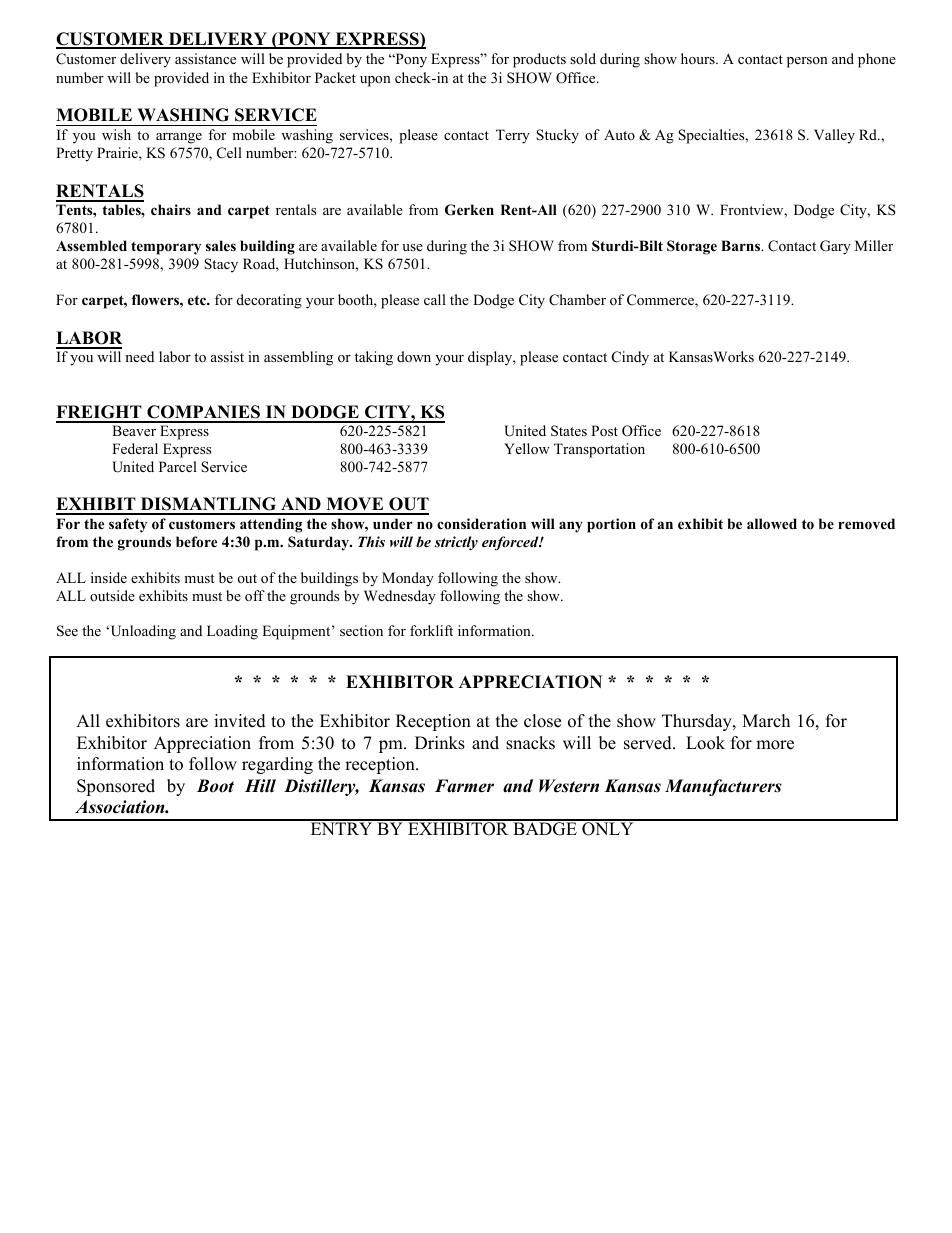  Describe the element at coordinates (179, 138) in the screenshot. I see `arrange` at that location.
